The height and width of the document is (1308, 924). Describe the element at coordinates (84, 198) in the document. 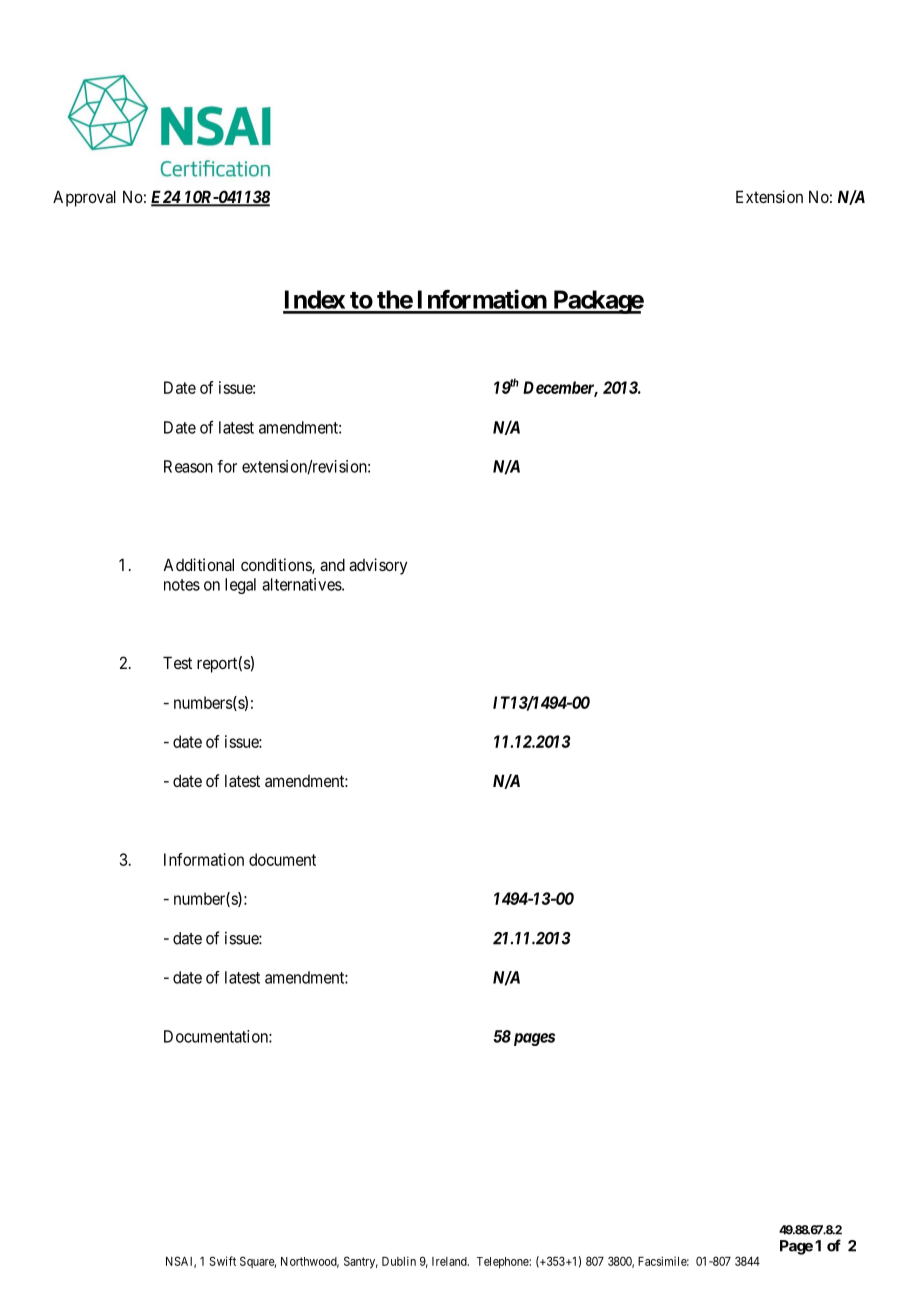

I see `Approval` at that location.
